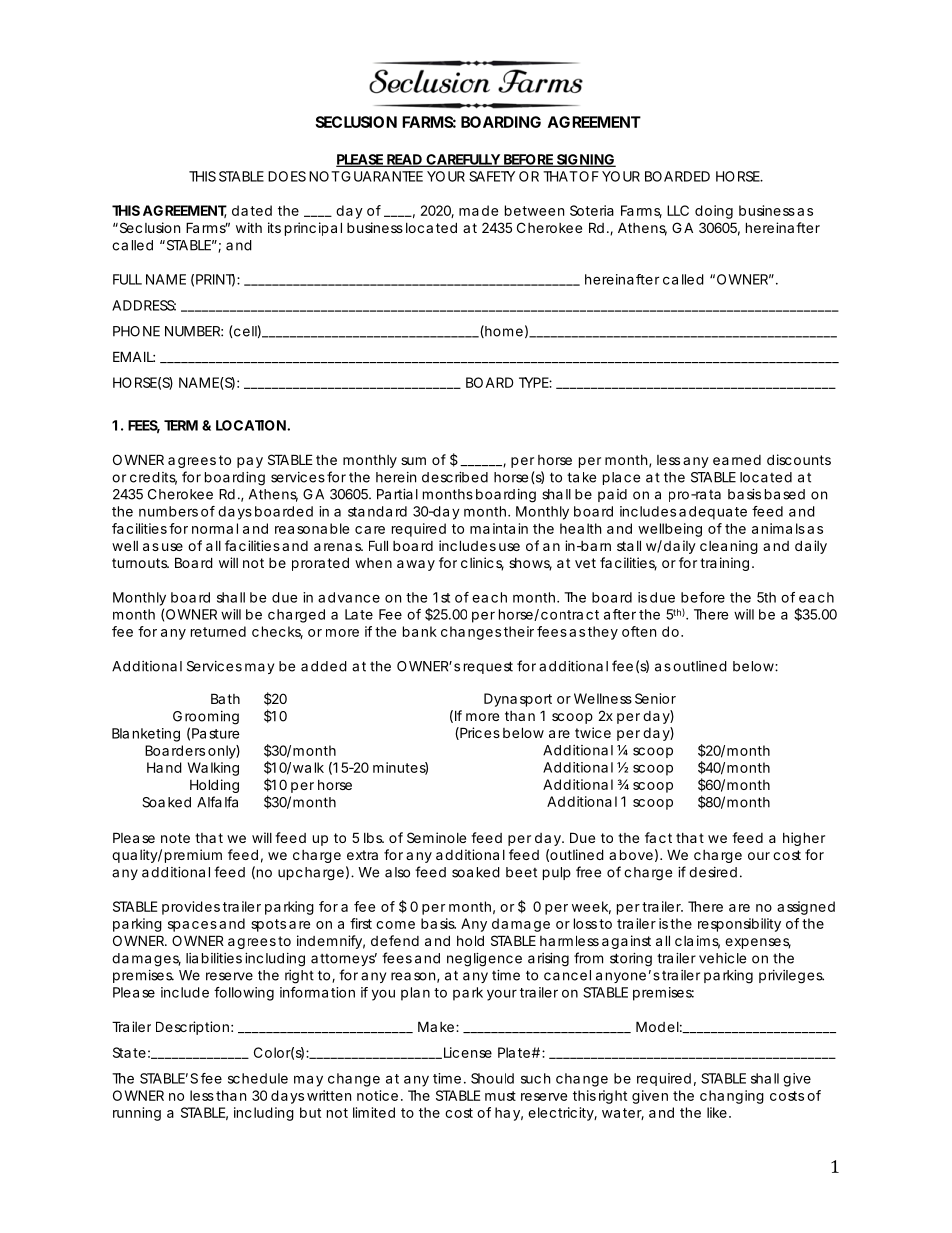 The image size is (952, 1233). Describe the element at coordinates (639, 631) in the screenshot. I see `often` at that location.
